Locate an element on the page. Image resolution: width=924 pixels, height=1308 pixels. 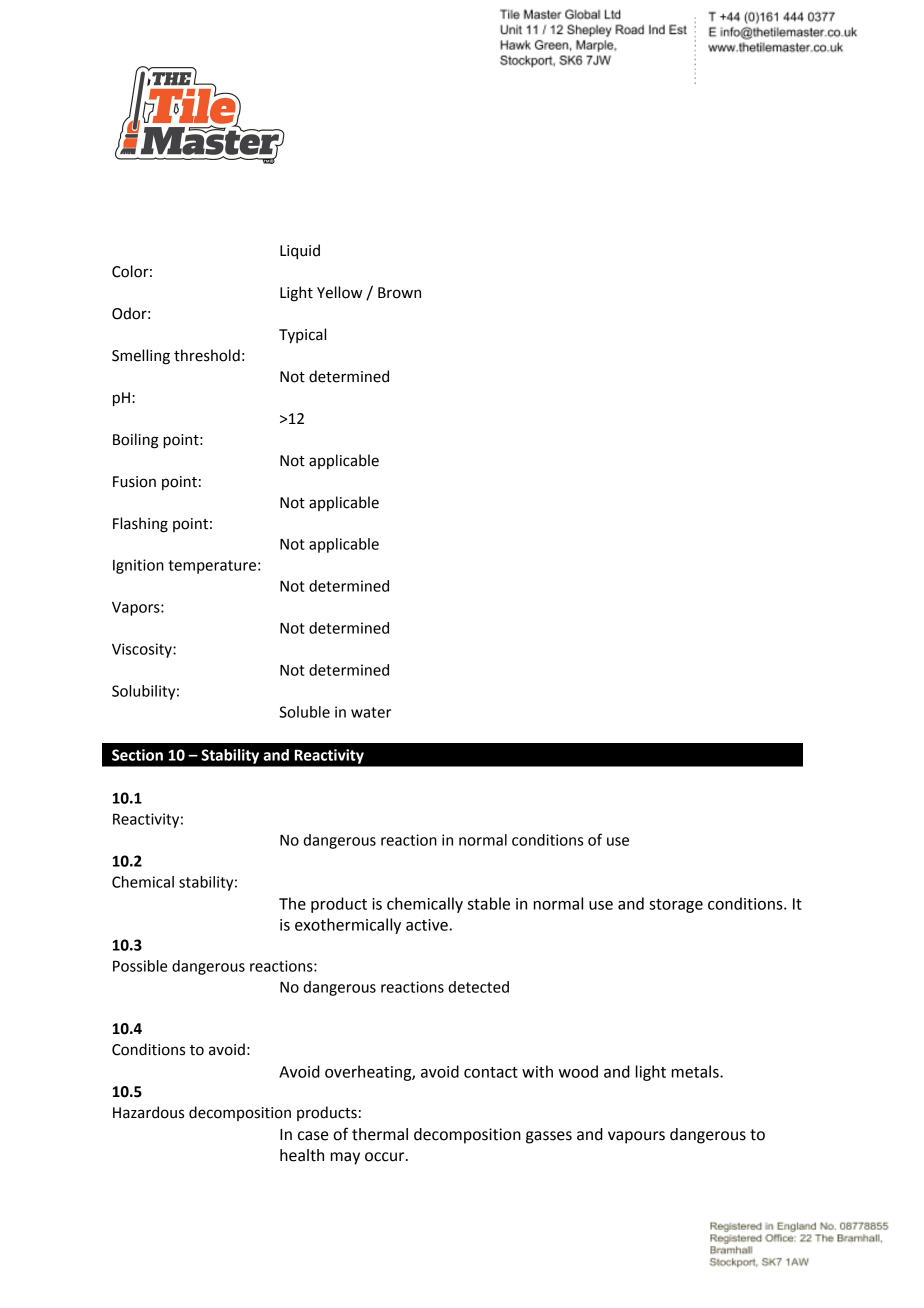
Hazardous is located at coordinates (148, 1112).
